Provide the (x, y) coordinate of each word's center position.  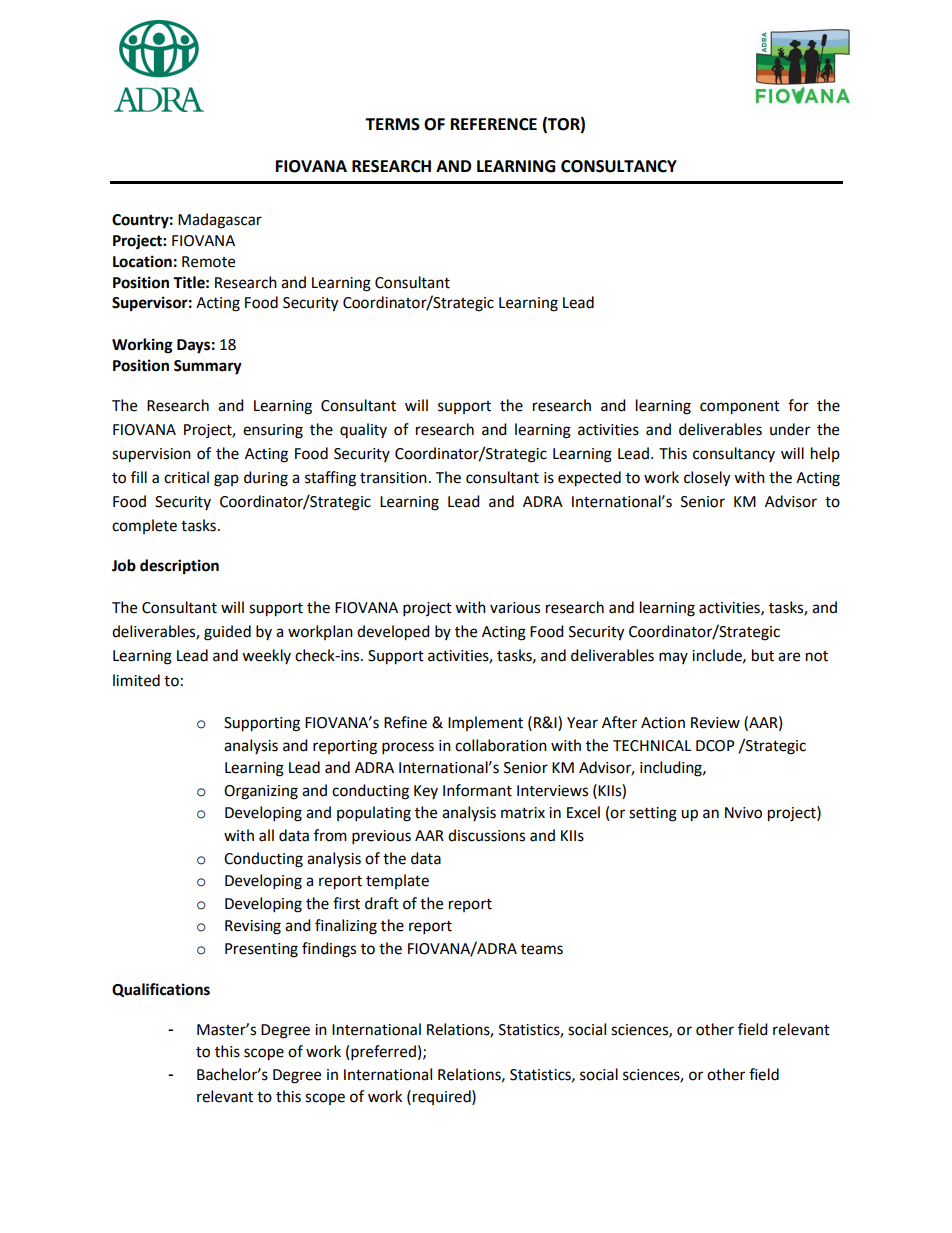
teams (542, 949)
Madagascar (220, 221)
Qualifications (161, 990)
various (515, 608)
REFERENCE (494, 124)
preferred (383, 1053)
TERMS (392, 124)
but (763, 655)
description (179, 567)
